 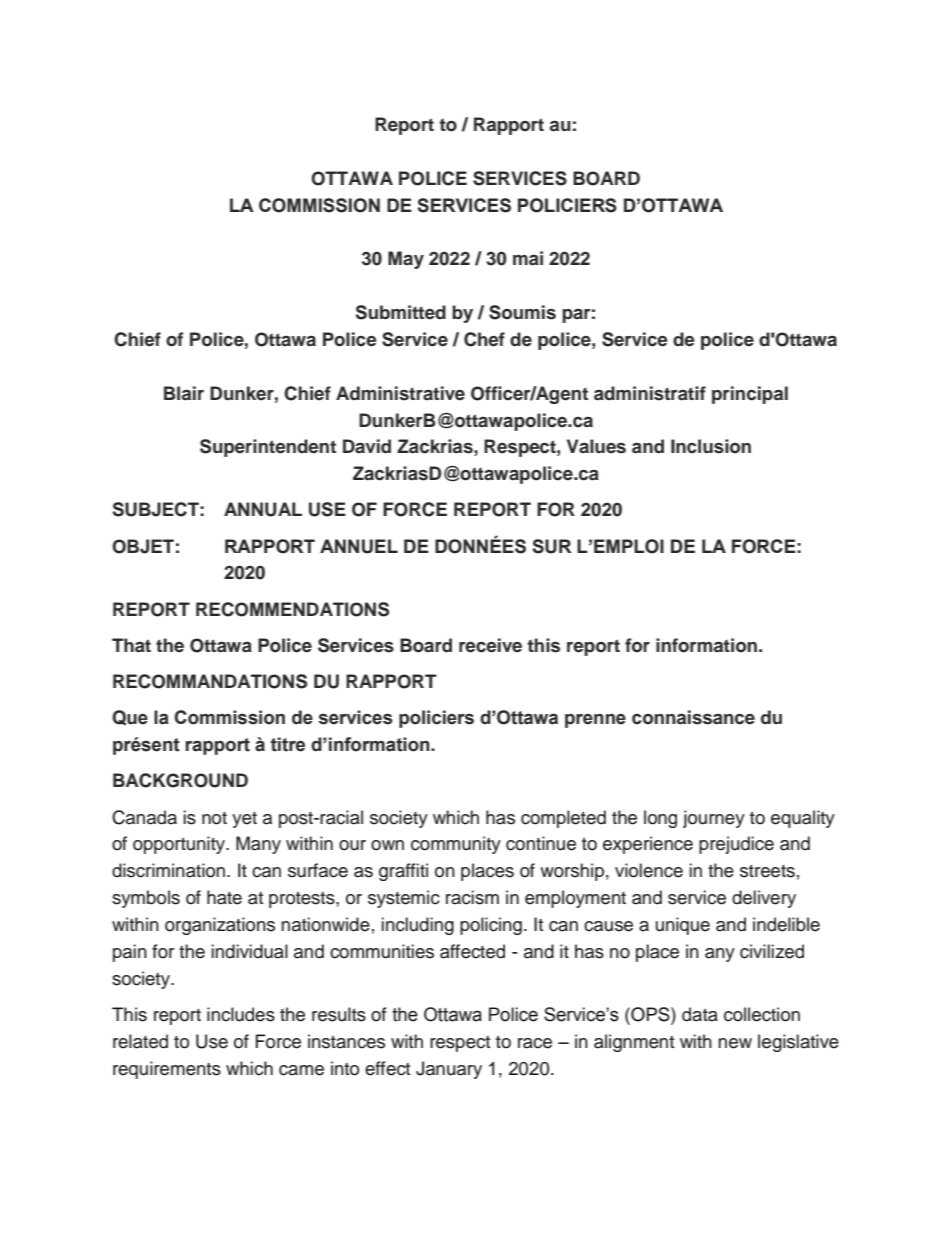 What do you see at coordinates (184, 393) in the document?
I see `Blair` at bounding box center [184, 393].
